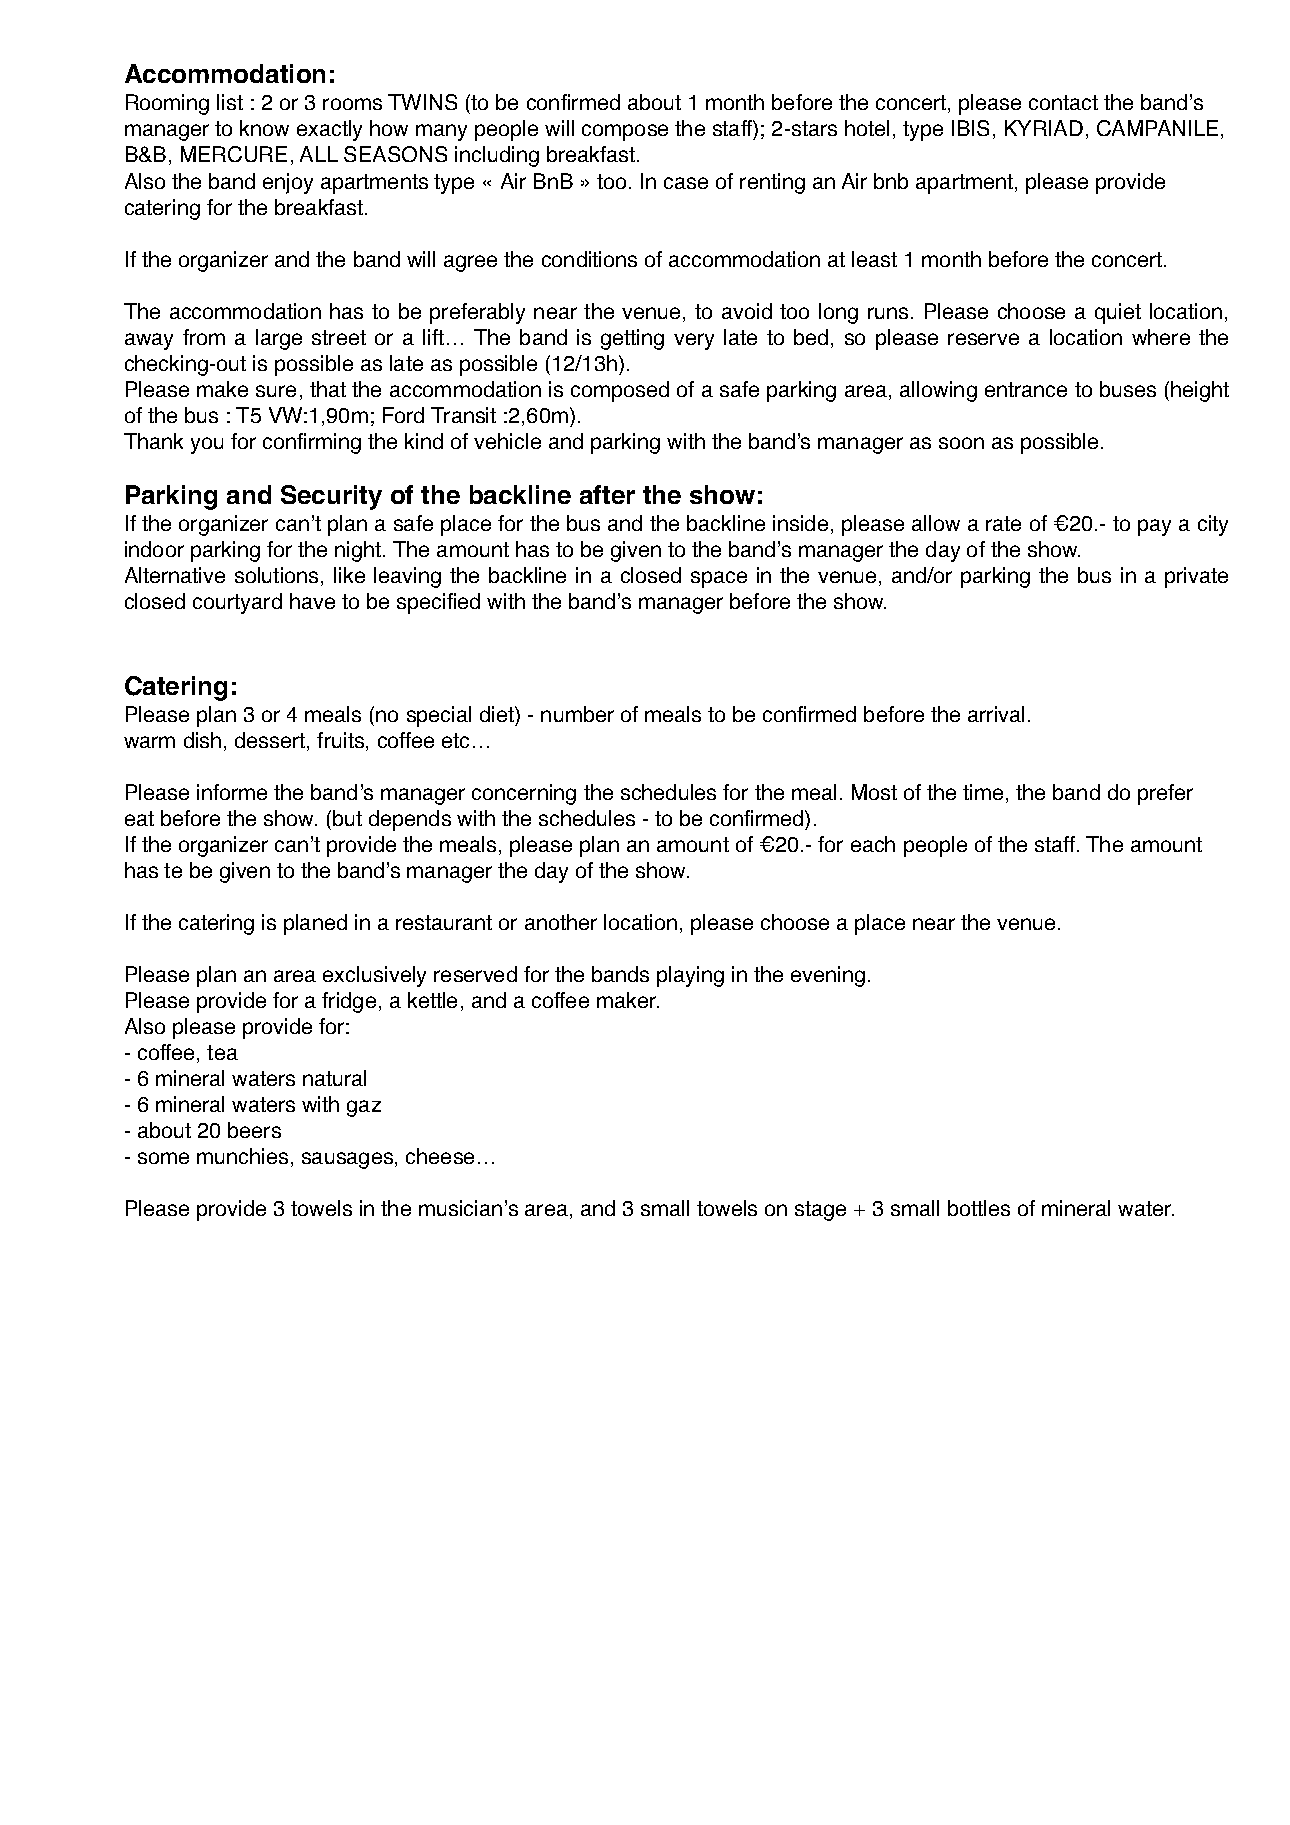 The height and width of the image is (1825, 1290). I want to click on courtyard, so click(237, 603).
